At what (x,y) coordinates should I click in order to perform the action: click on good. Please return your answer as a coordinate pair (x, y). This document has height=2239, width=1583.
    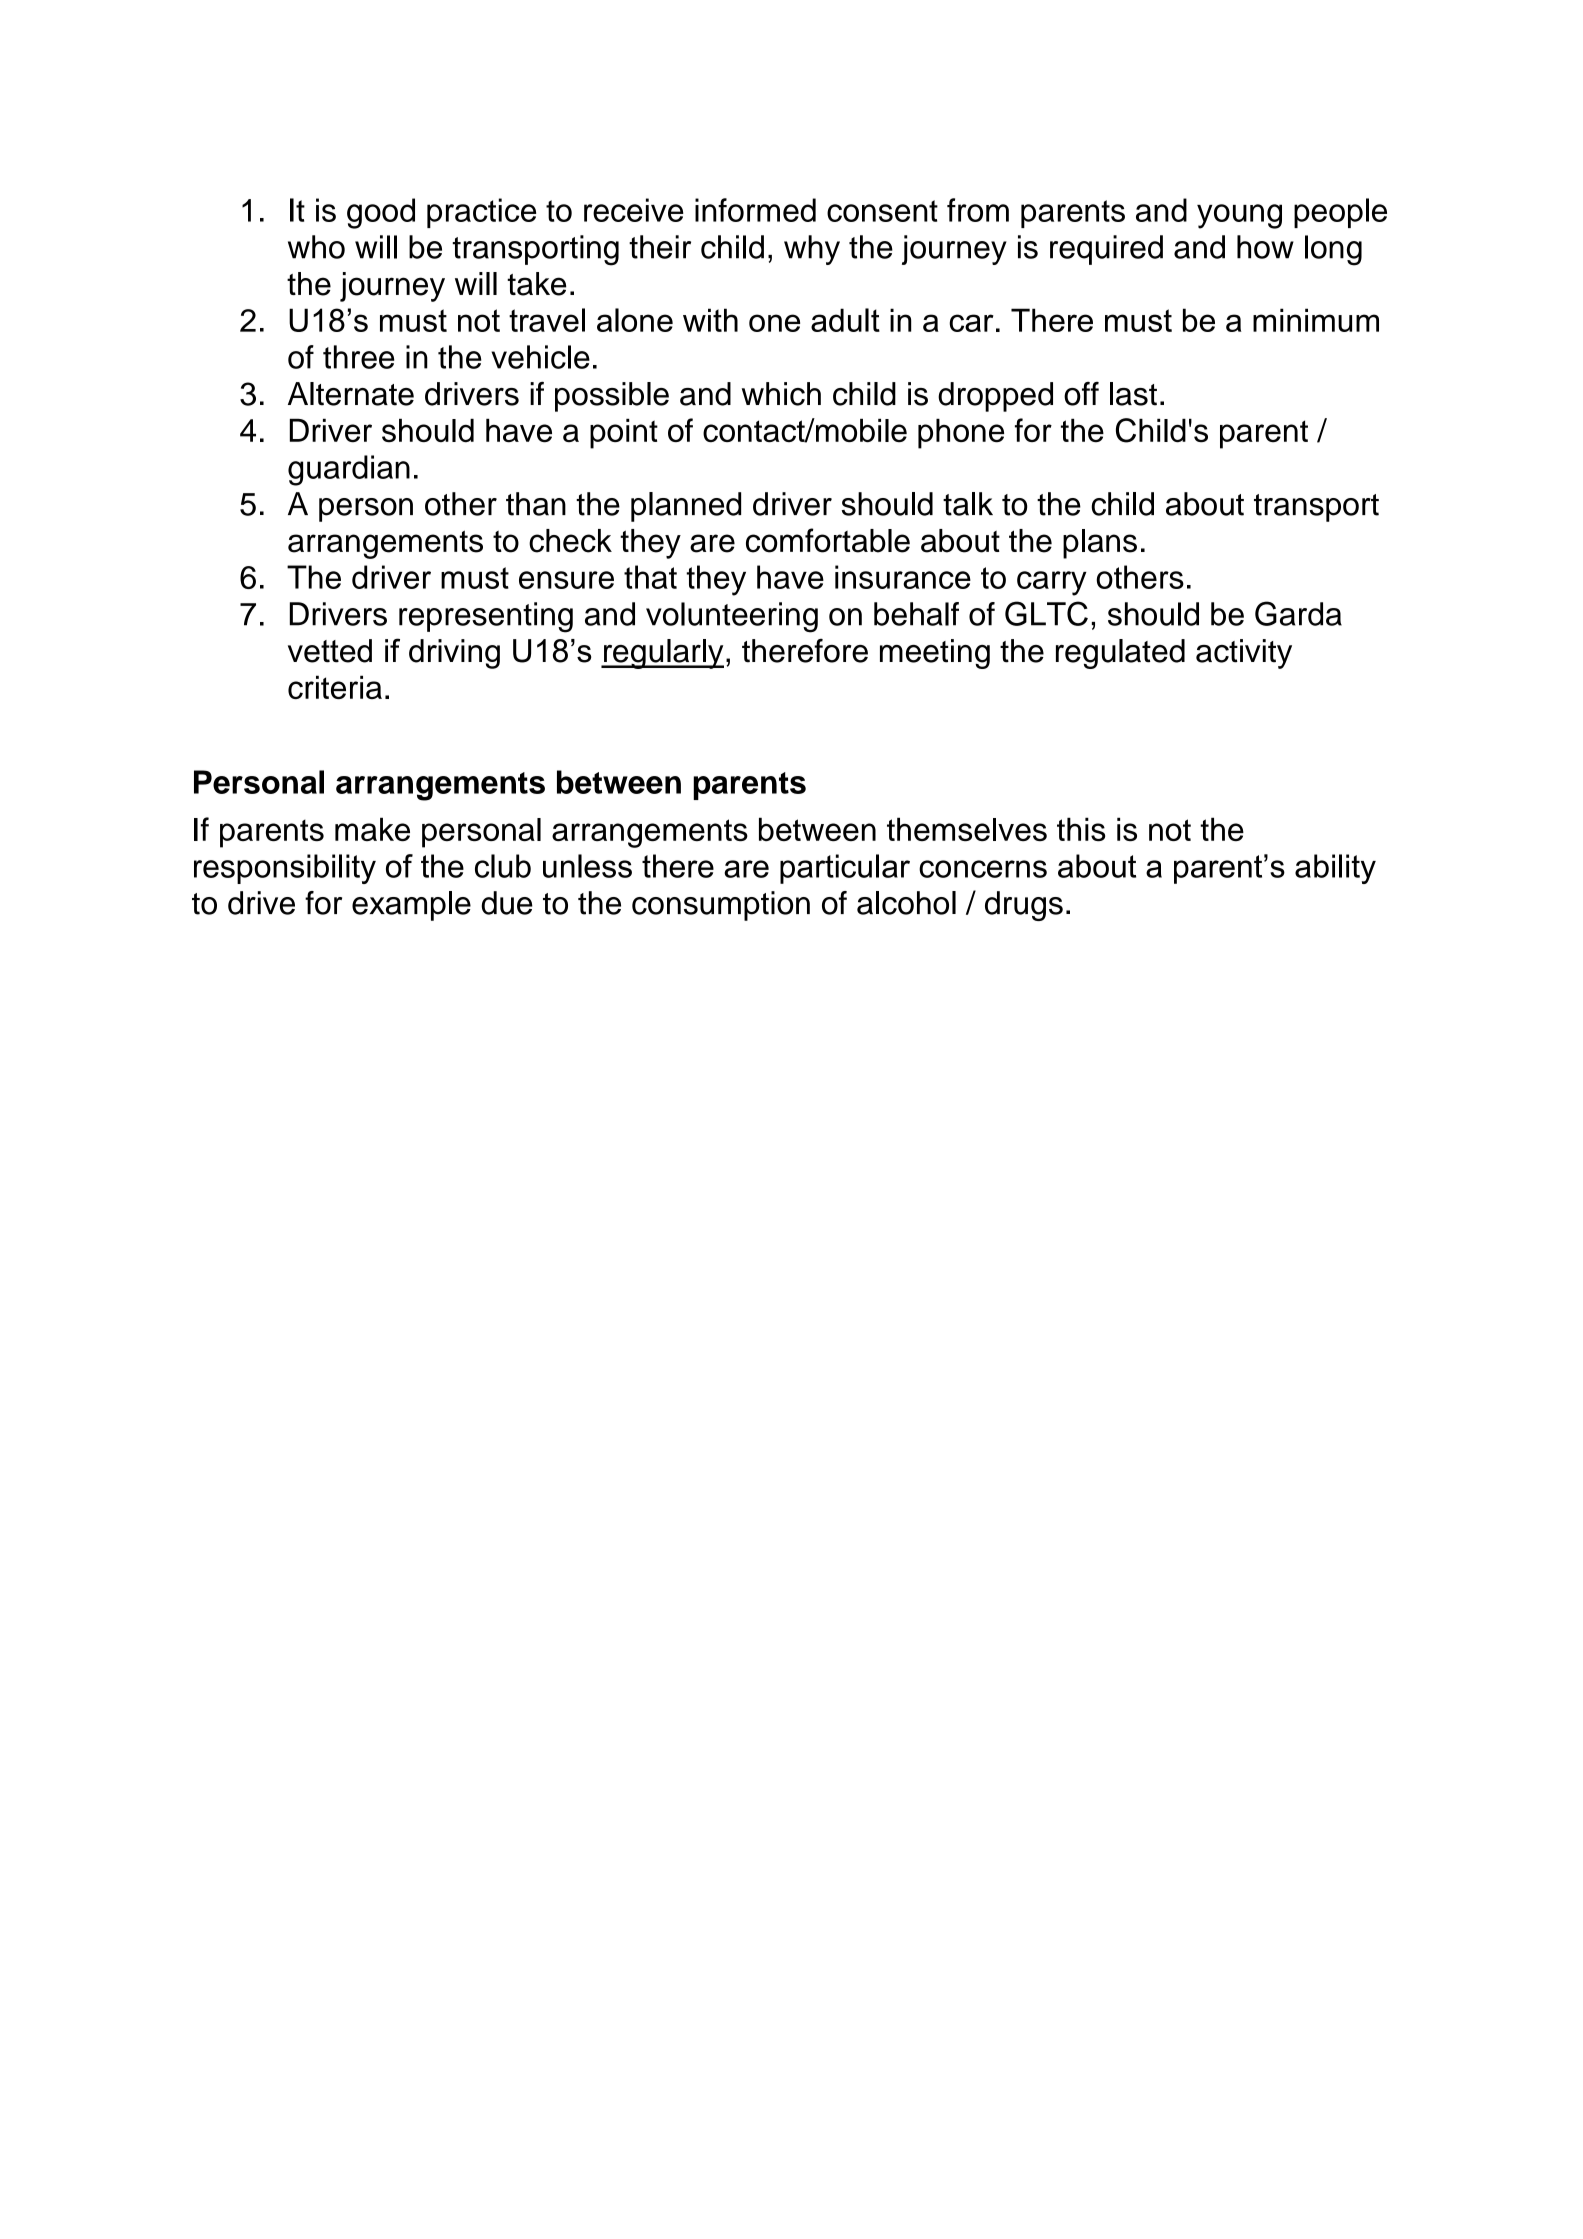
    Looking at the image, I should click on (381, 213).
